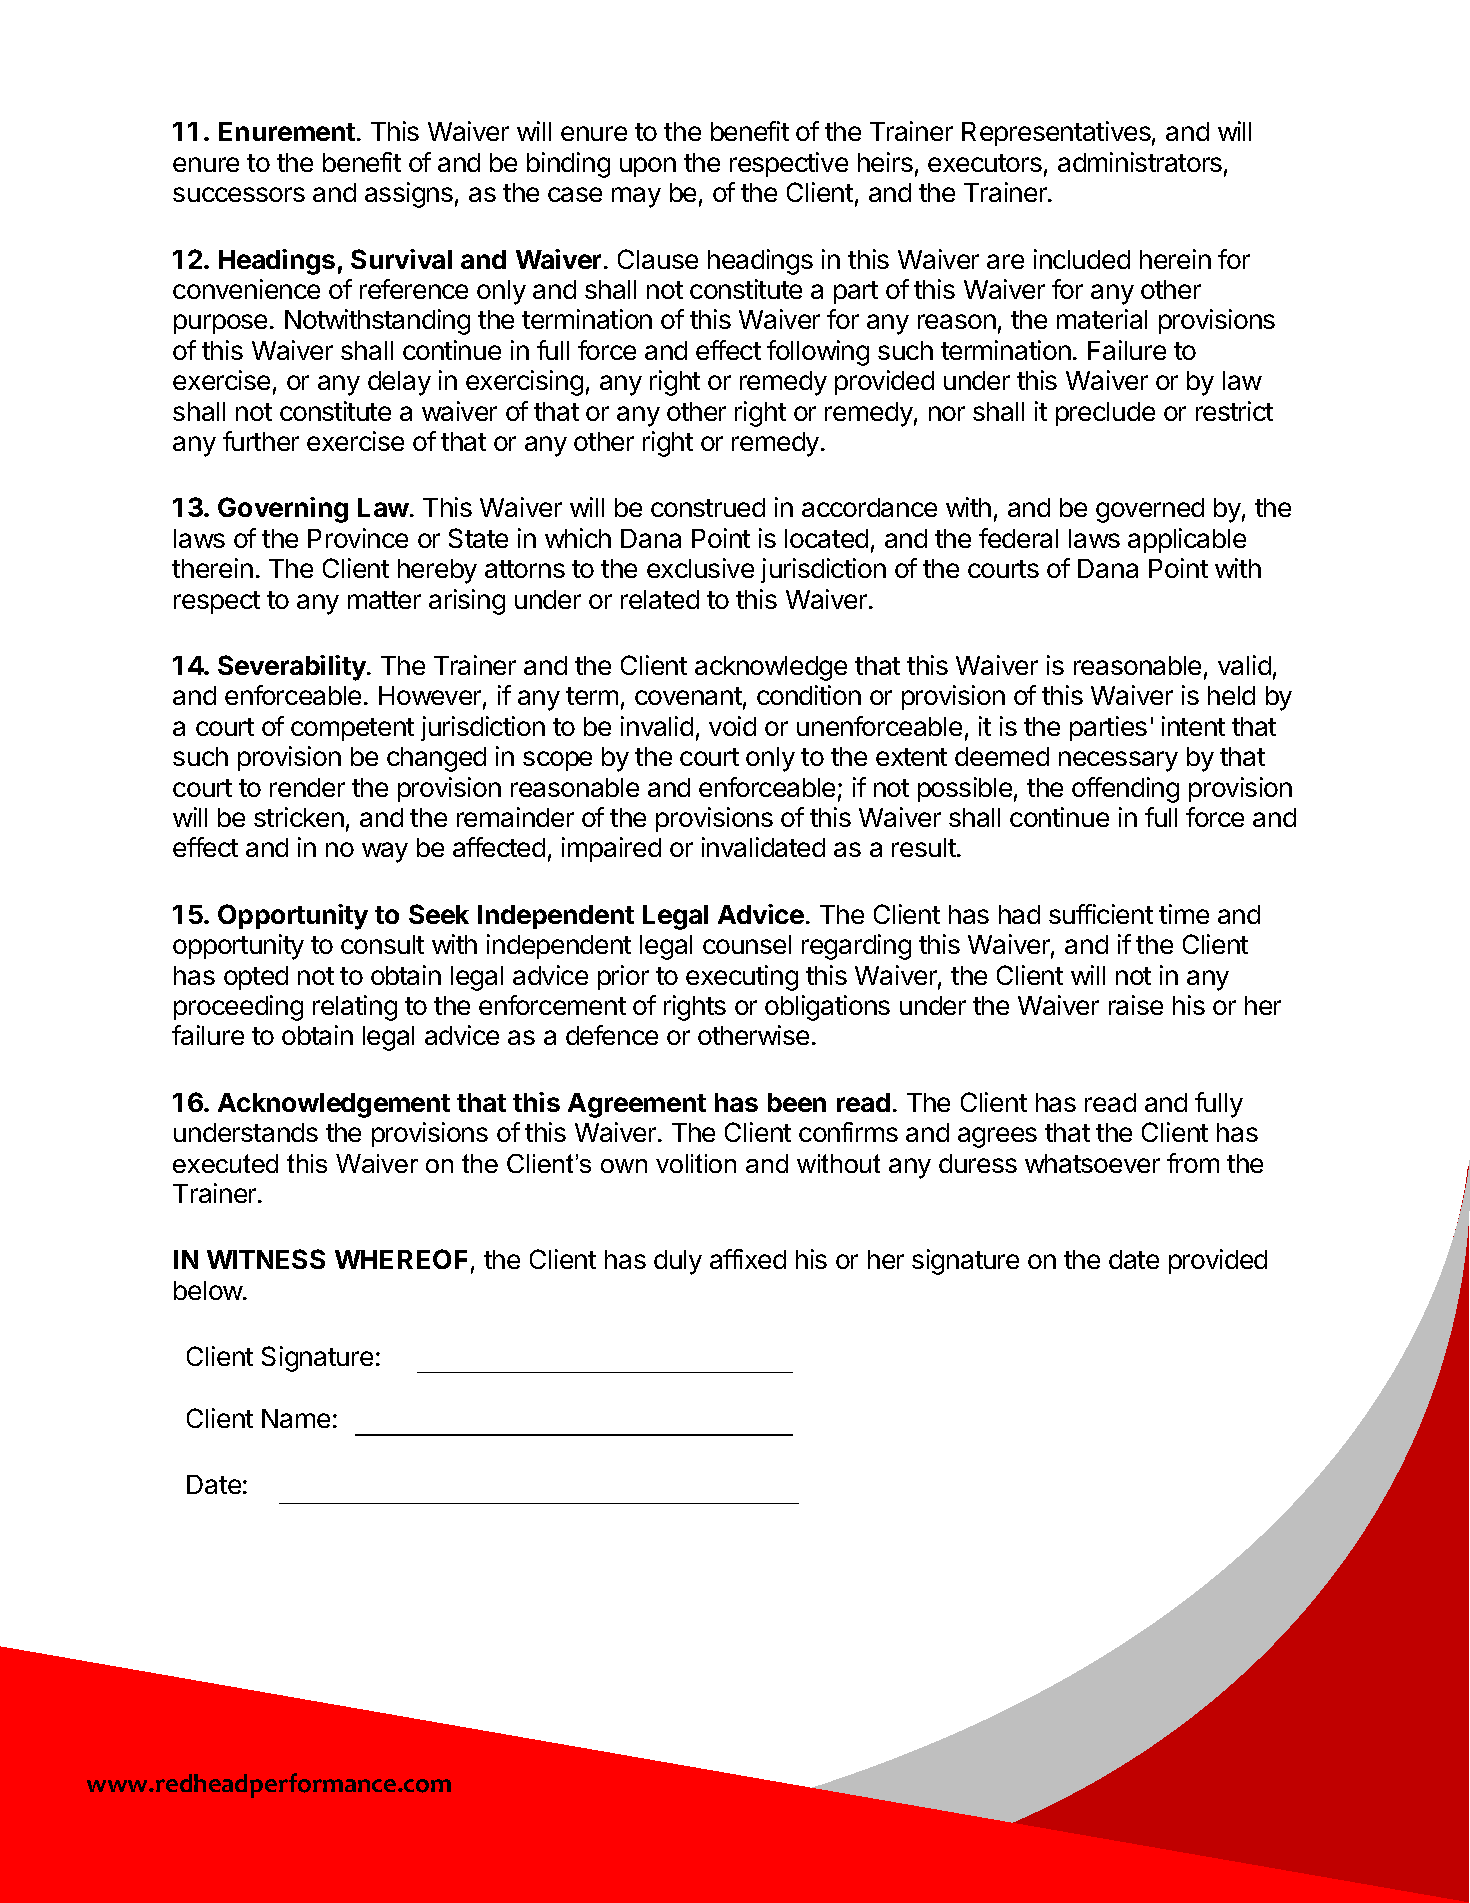 Image resolution: width=1470 pixels, height=1903 pixels. I want to click on offending, so click(1125, 790).
